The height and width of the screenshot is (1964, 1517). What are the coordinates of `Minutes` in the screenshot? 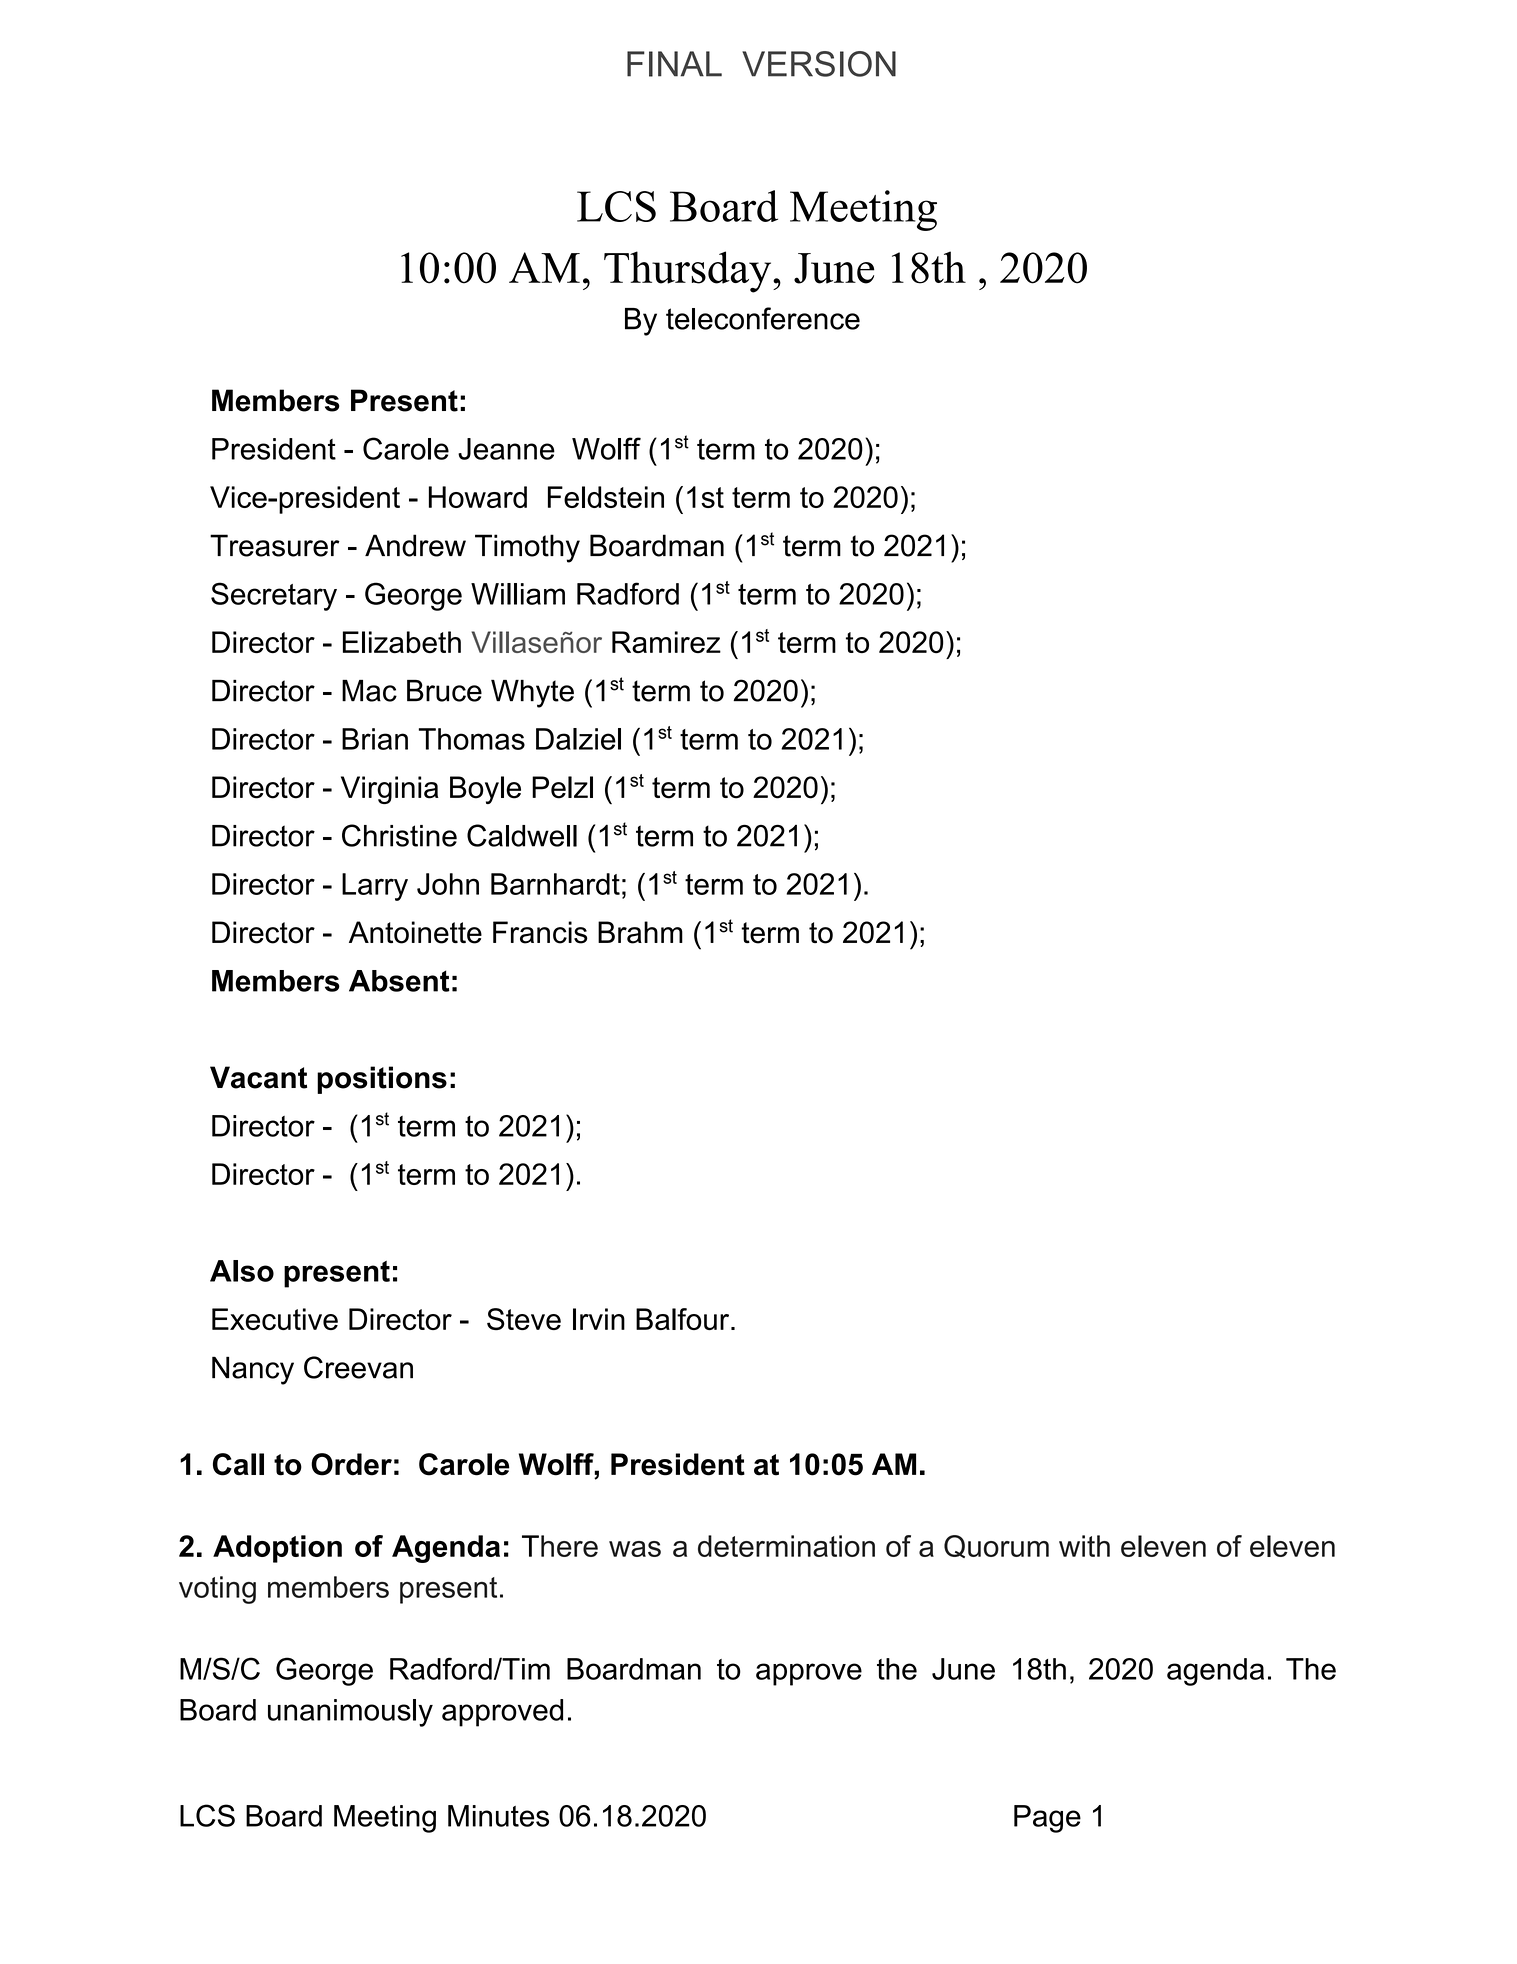 It's located at (498, 1816).
